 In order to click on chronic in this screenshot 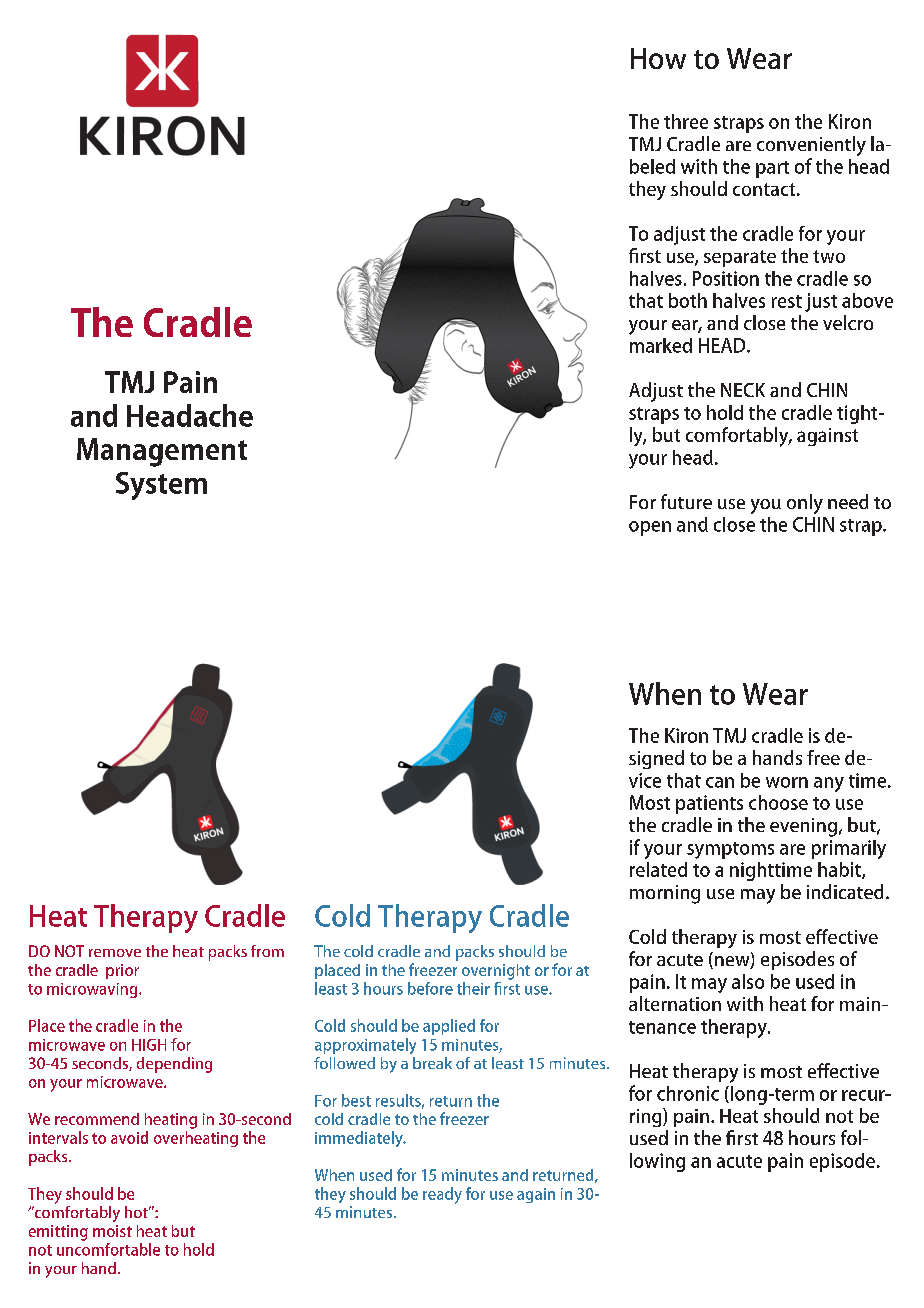, I will do `click(688, 1093)`.
